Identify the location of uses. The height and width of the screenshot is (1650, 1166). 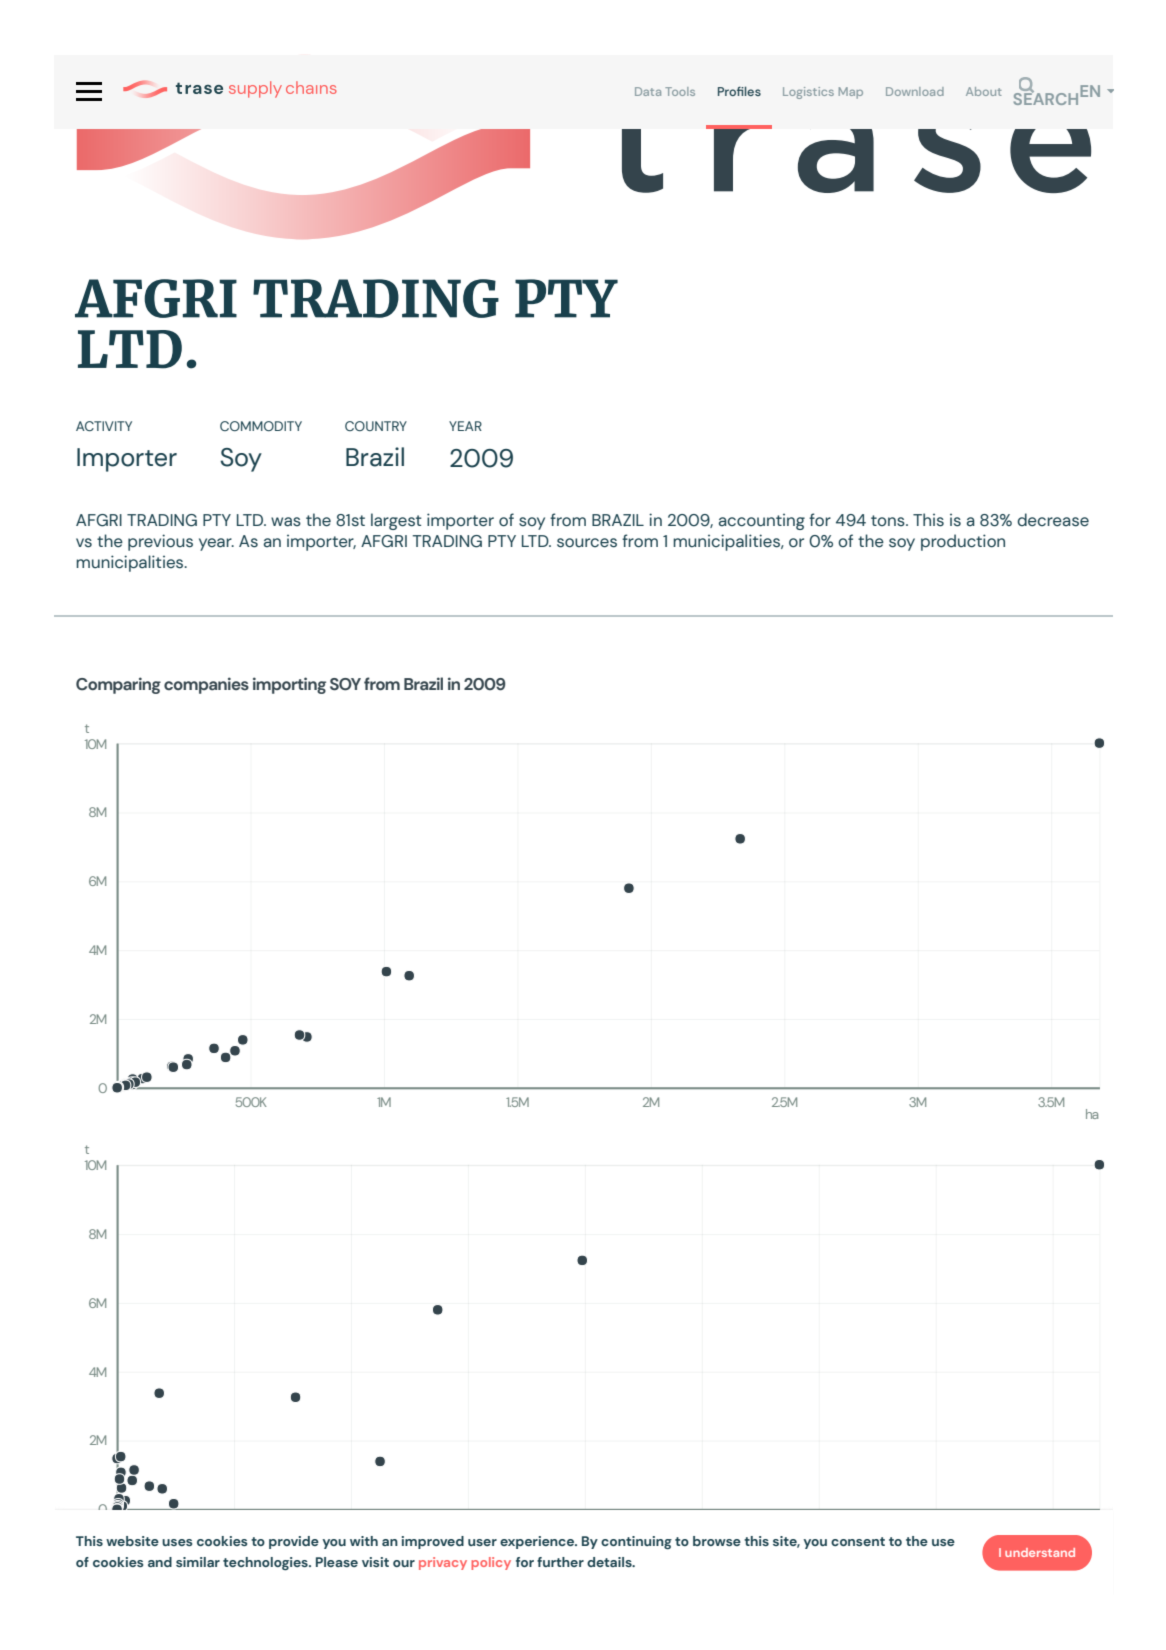
(177, 1542).
